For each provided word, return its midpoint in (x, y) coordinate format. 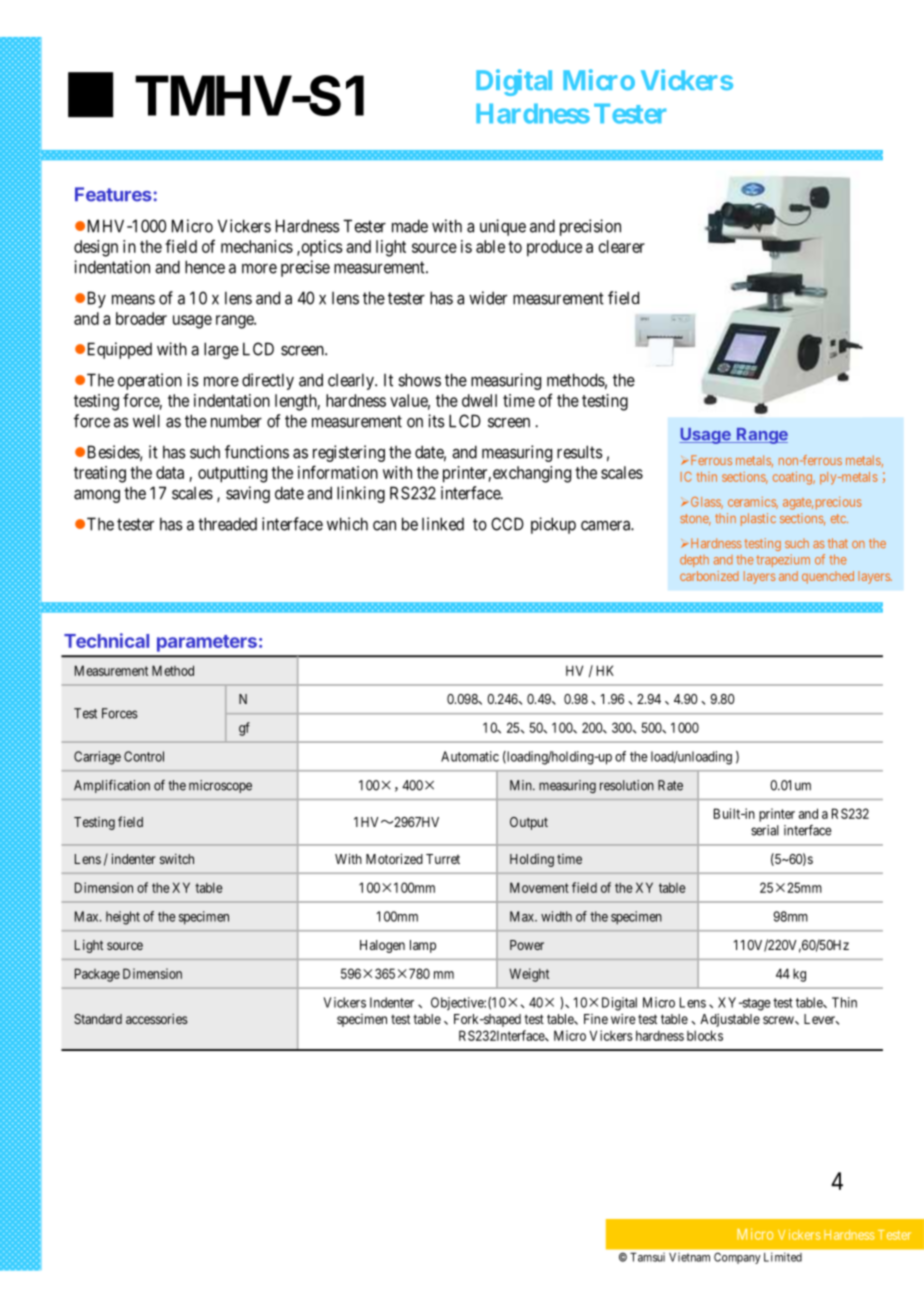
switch (177, 858)
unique (503, 227)
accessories (157, 1018)
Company (737, 1258)
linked (443, 524)
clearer (622, 246)
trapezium (783, 560)
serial (765, 830)
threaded (227, 524)
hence (205, 267)
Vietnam (689, 1257)
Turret (443, 859)
